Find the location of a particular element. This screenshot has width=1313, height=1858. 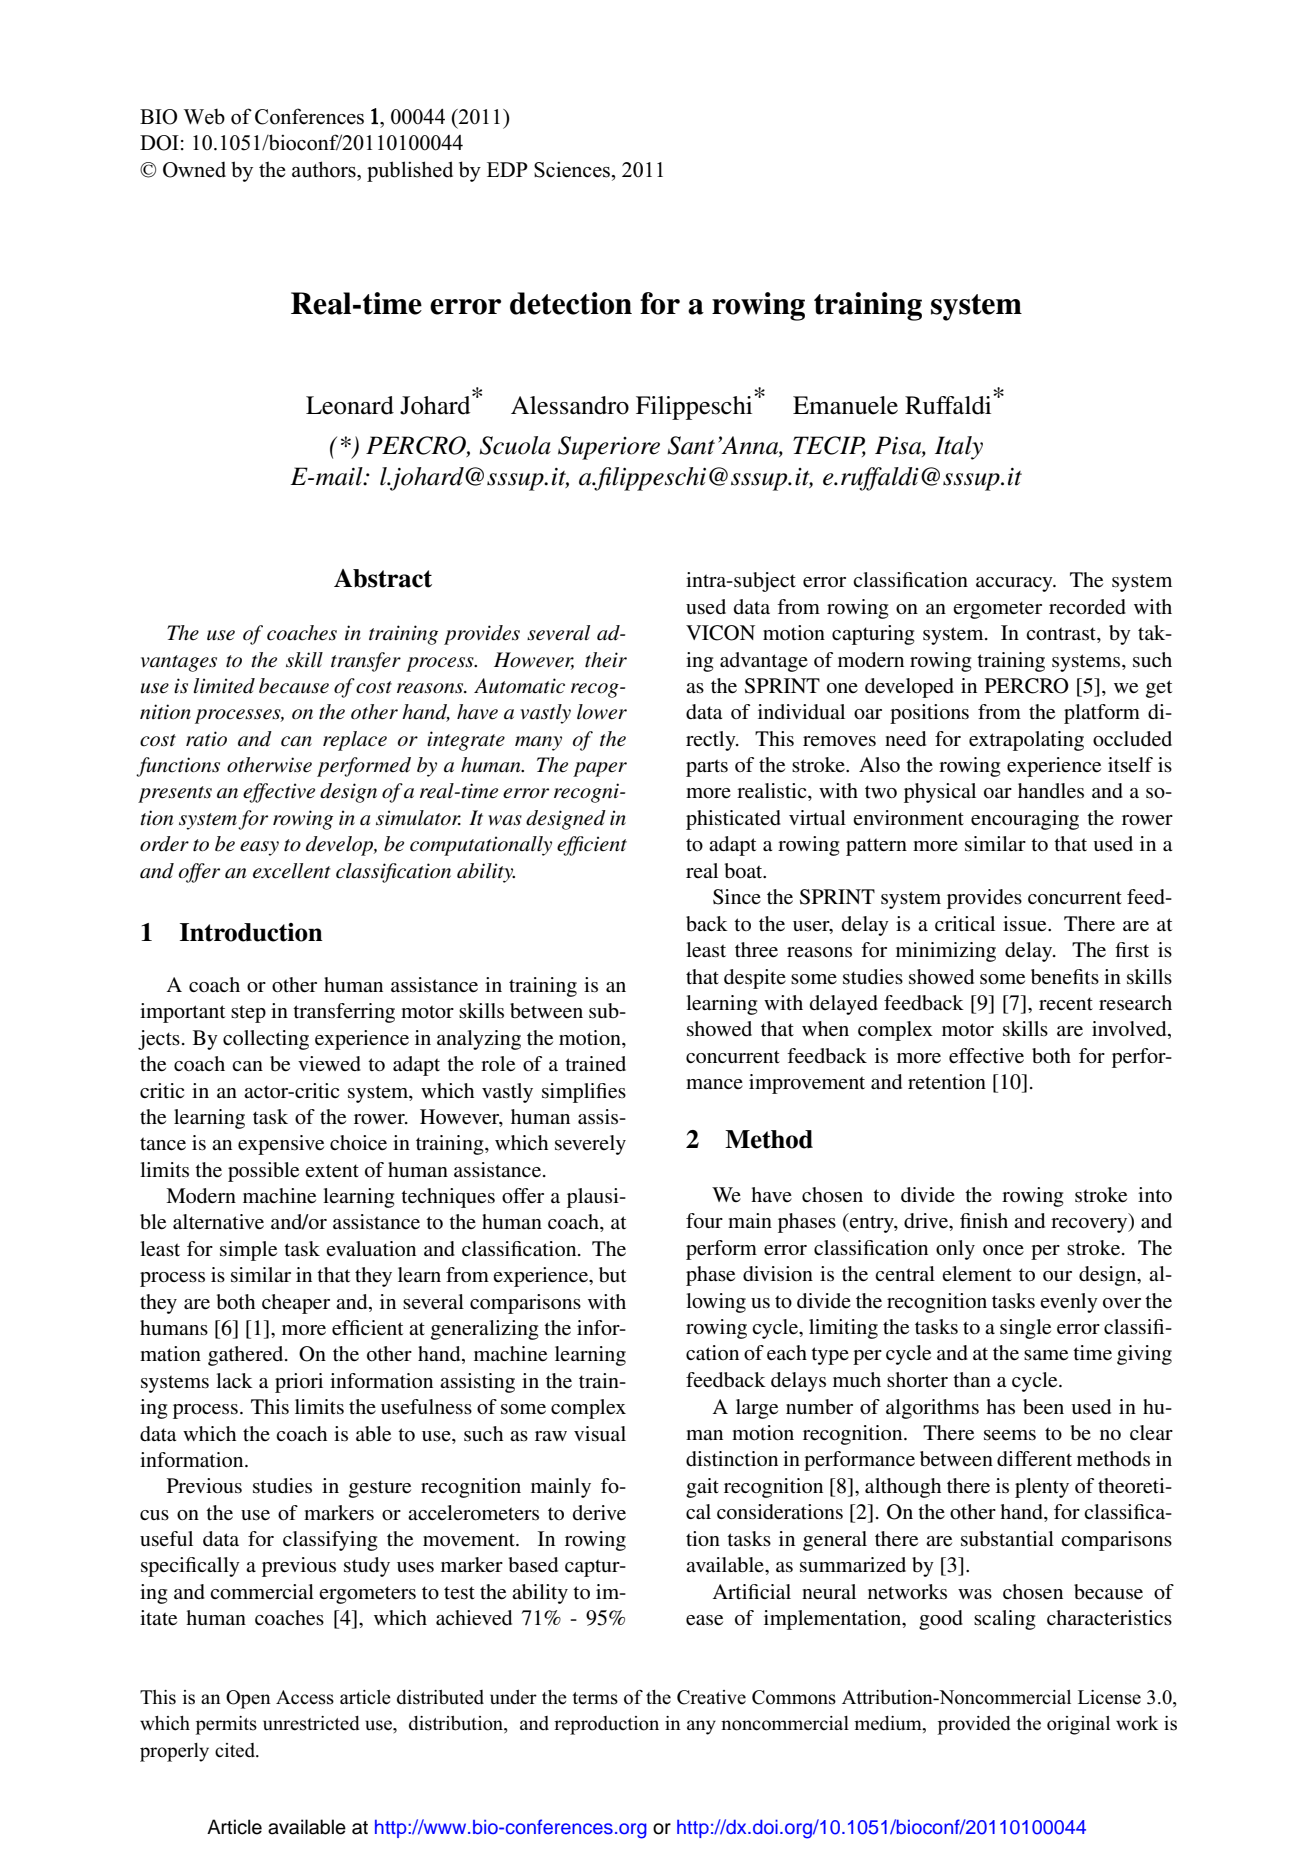

authors is located at coordinates (325, 169).
